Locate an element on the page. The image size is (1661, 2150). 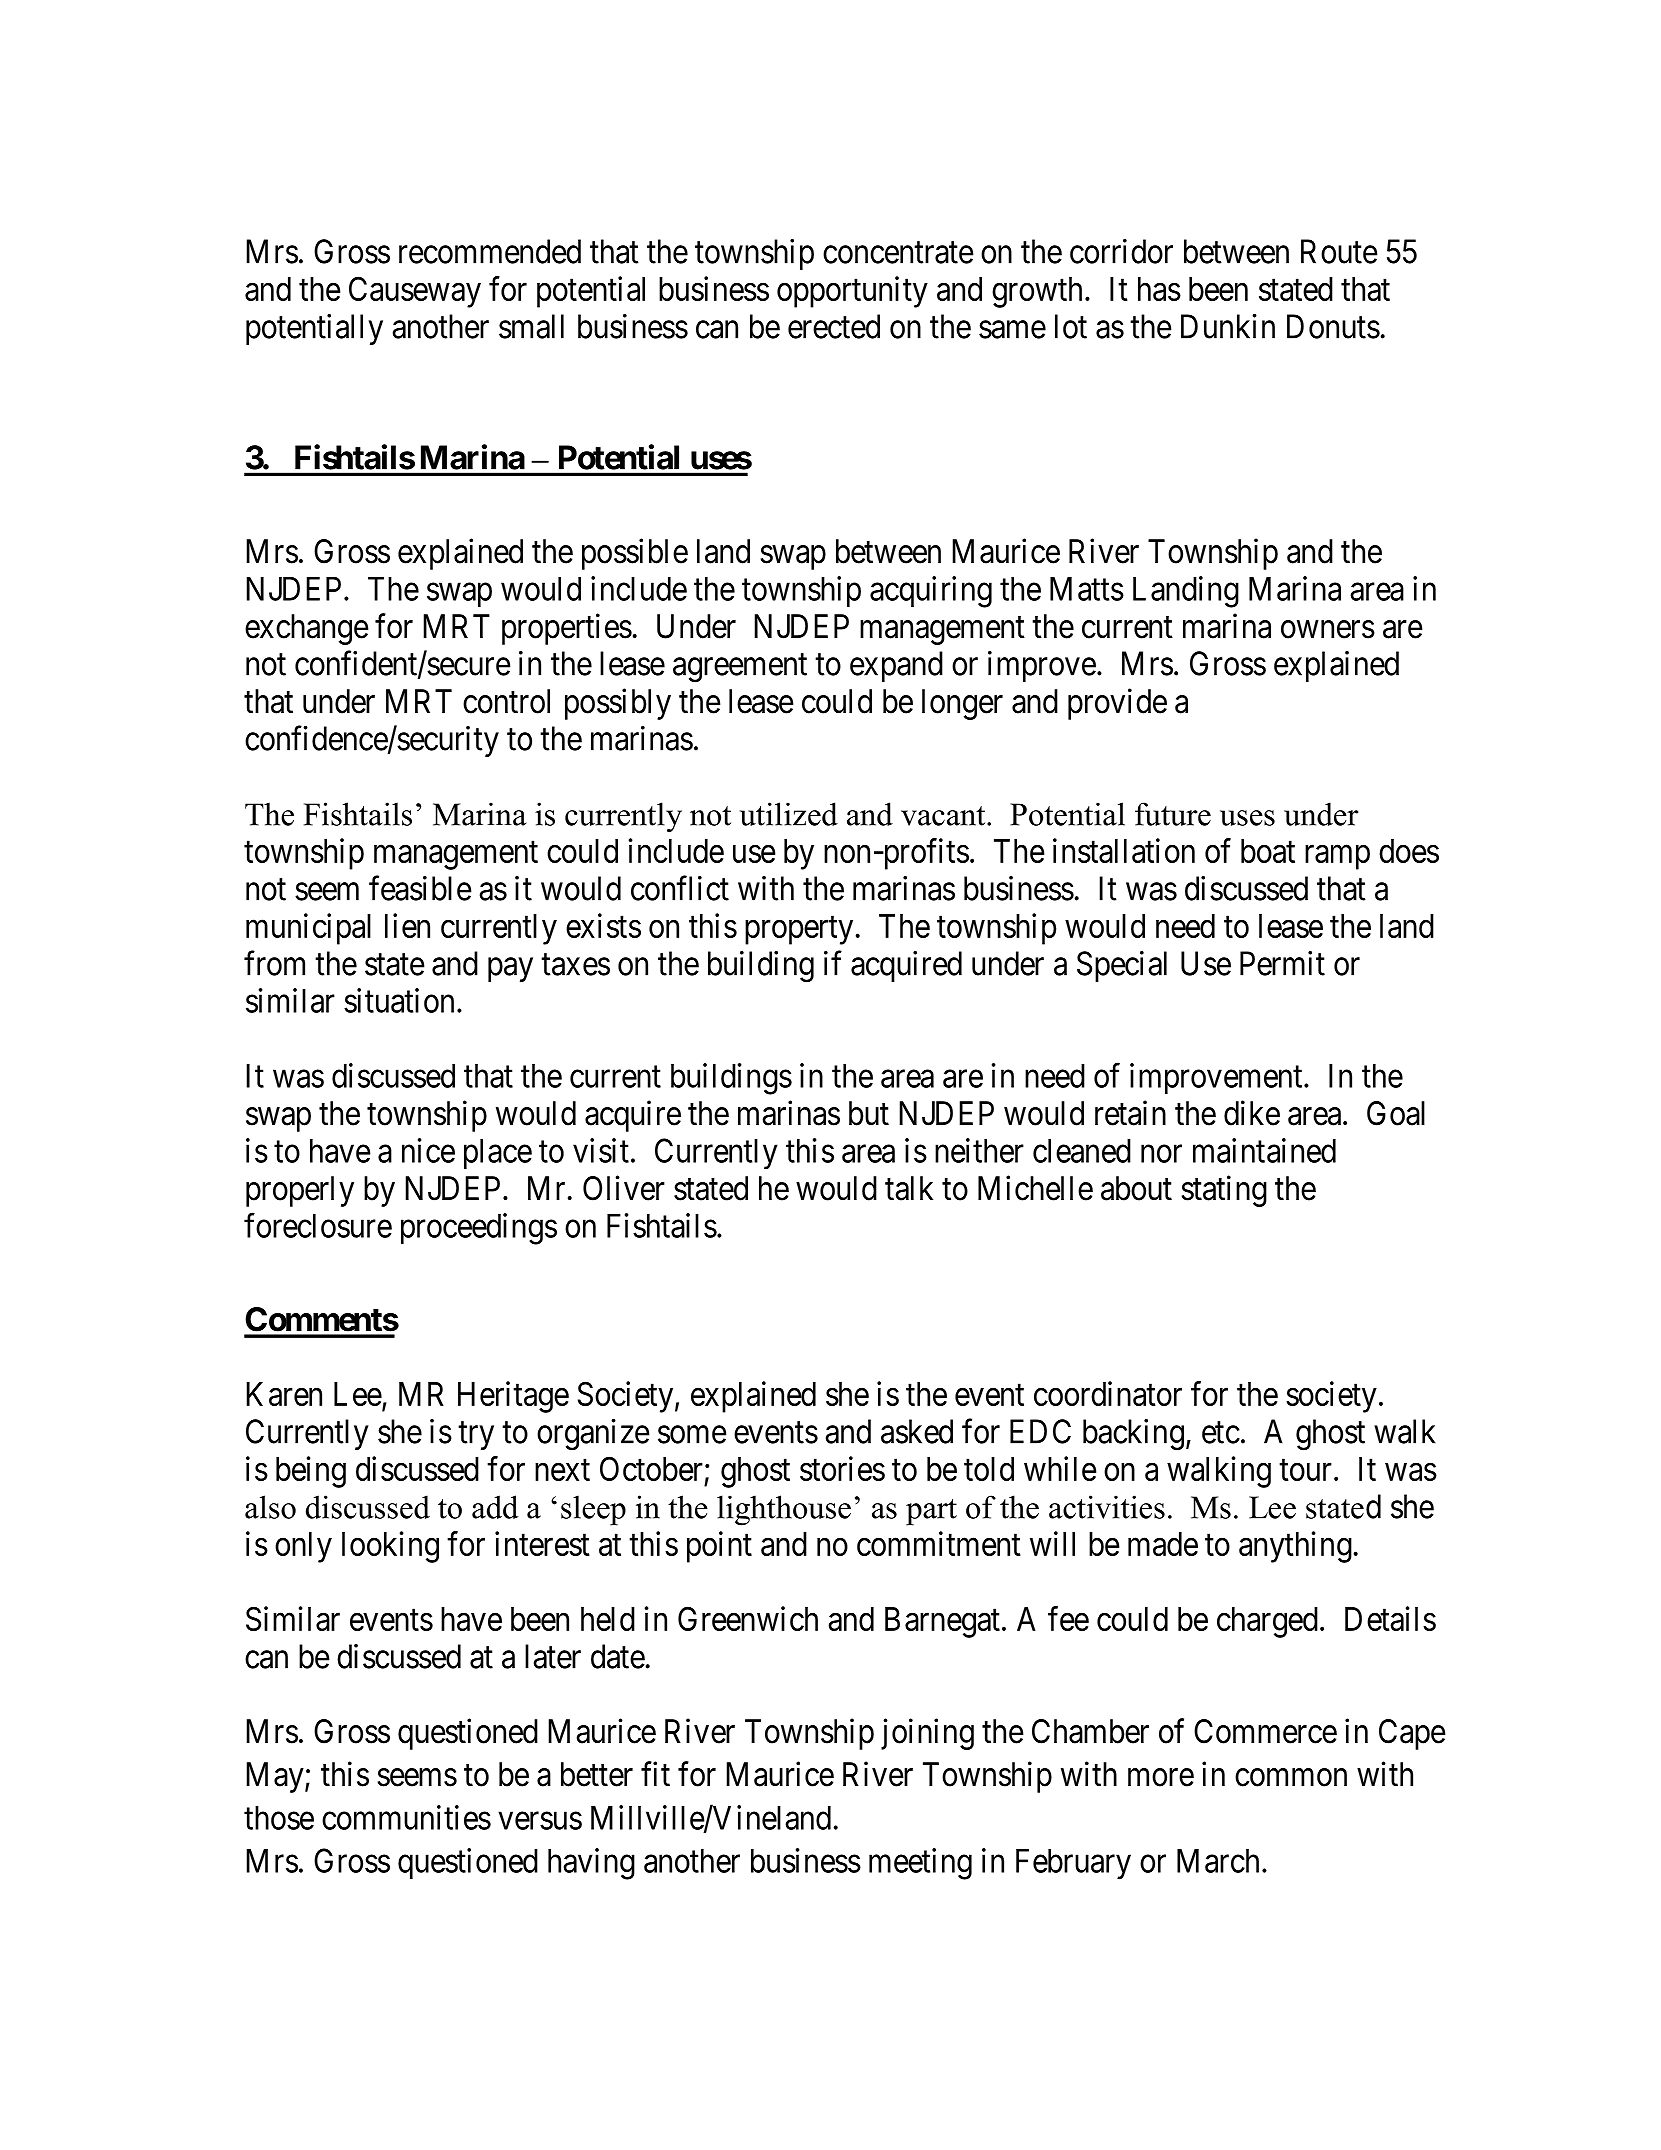
communities is located at coordinates (406, 1817).
